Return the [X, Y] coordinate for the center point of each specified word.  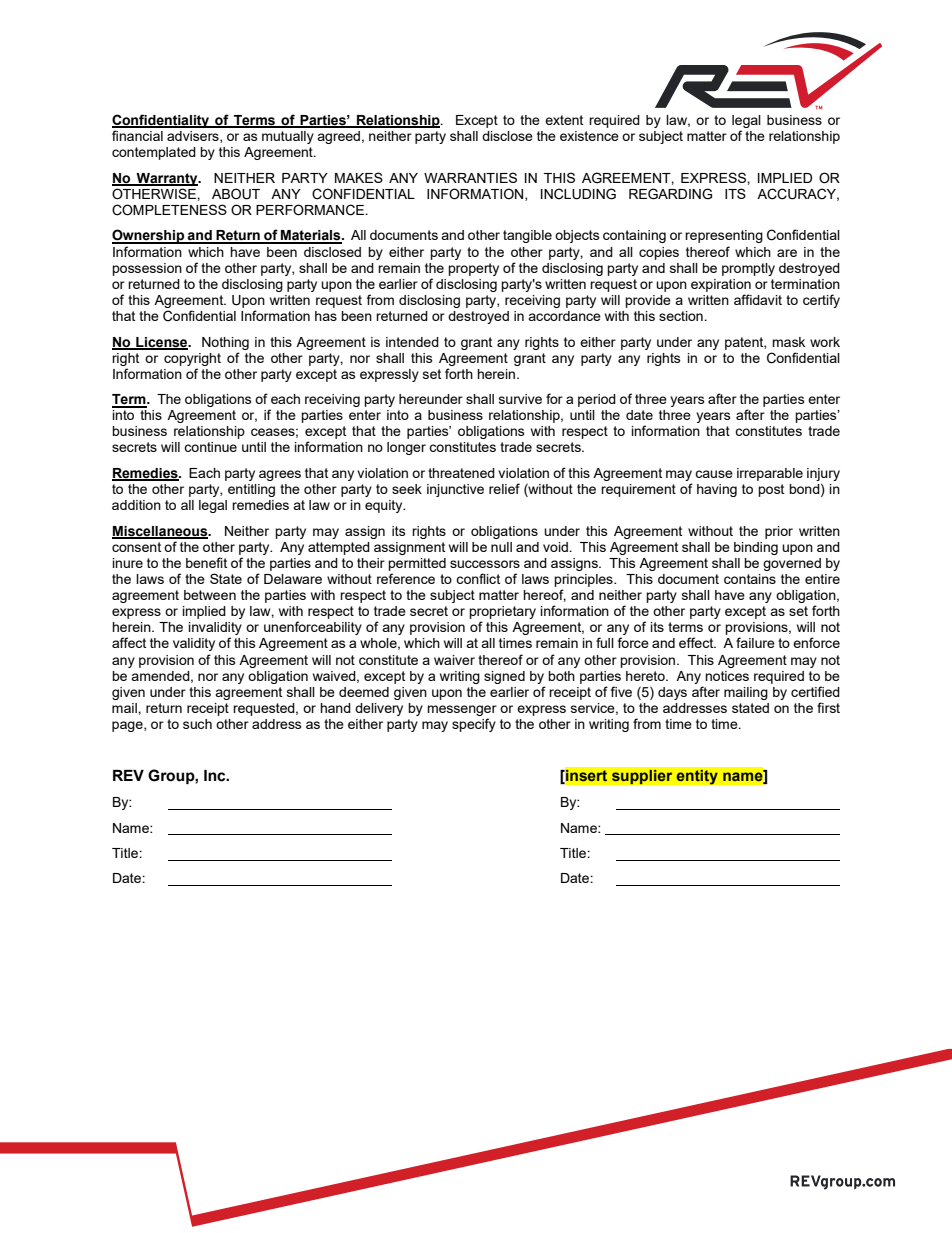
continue [210, 447]
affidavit [758, 299]
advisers [194, 137]
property [473, 269]
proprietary [502, 614]
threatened [461, 473]
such [197, 724]
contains [750, 579]
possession [147, 269]
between [210, 595]
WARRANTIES [470, 177]
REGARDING [670, 194]
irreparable [770, 474]
